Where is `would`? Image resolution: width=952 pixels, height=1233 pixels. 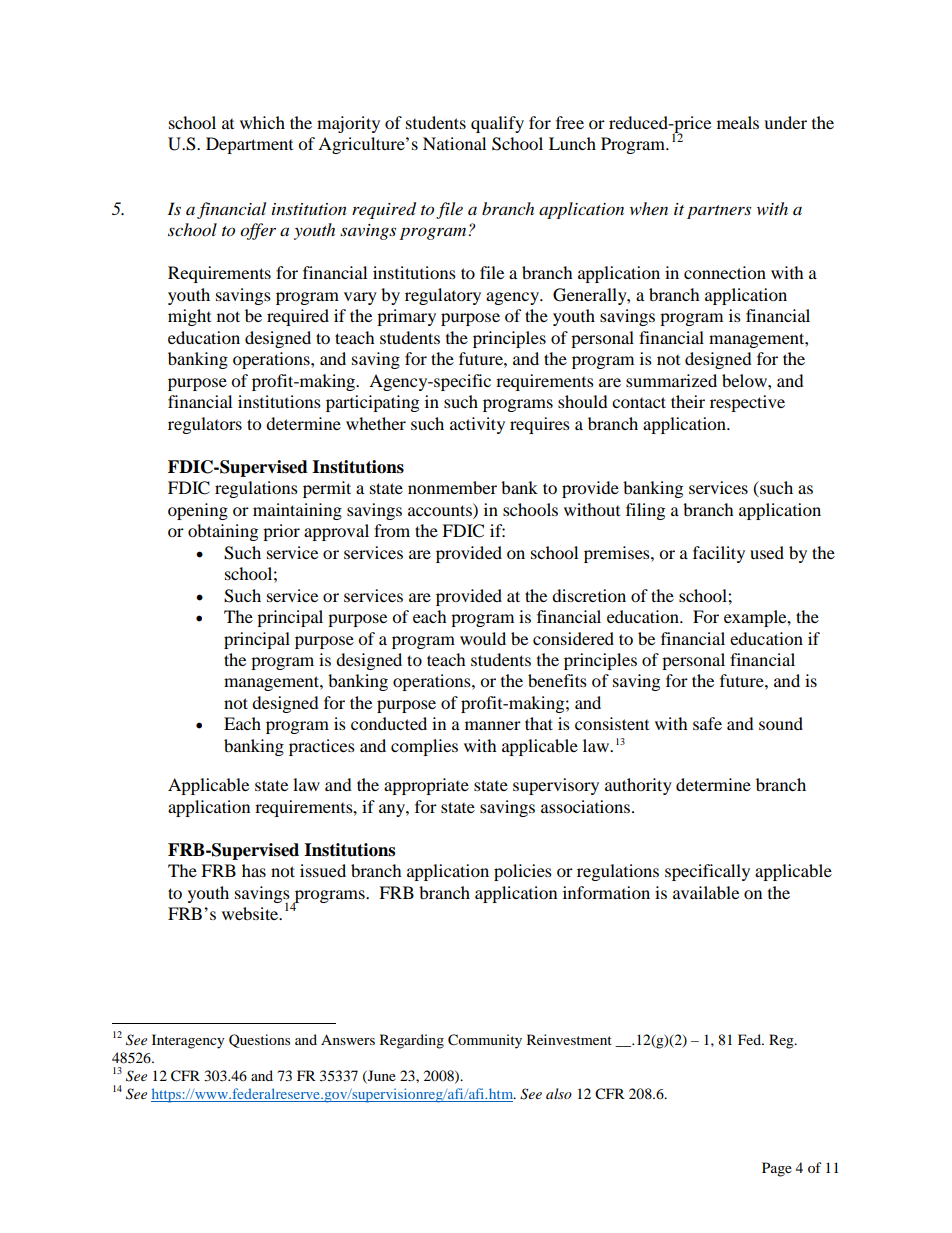 would is located at coordinates (483, 638).
